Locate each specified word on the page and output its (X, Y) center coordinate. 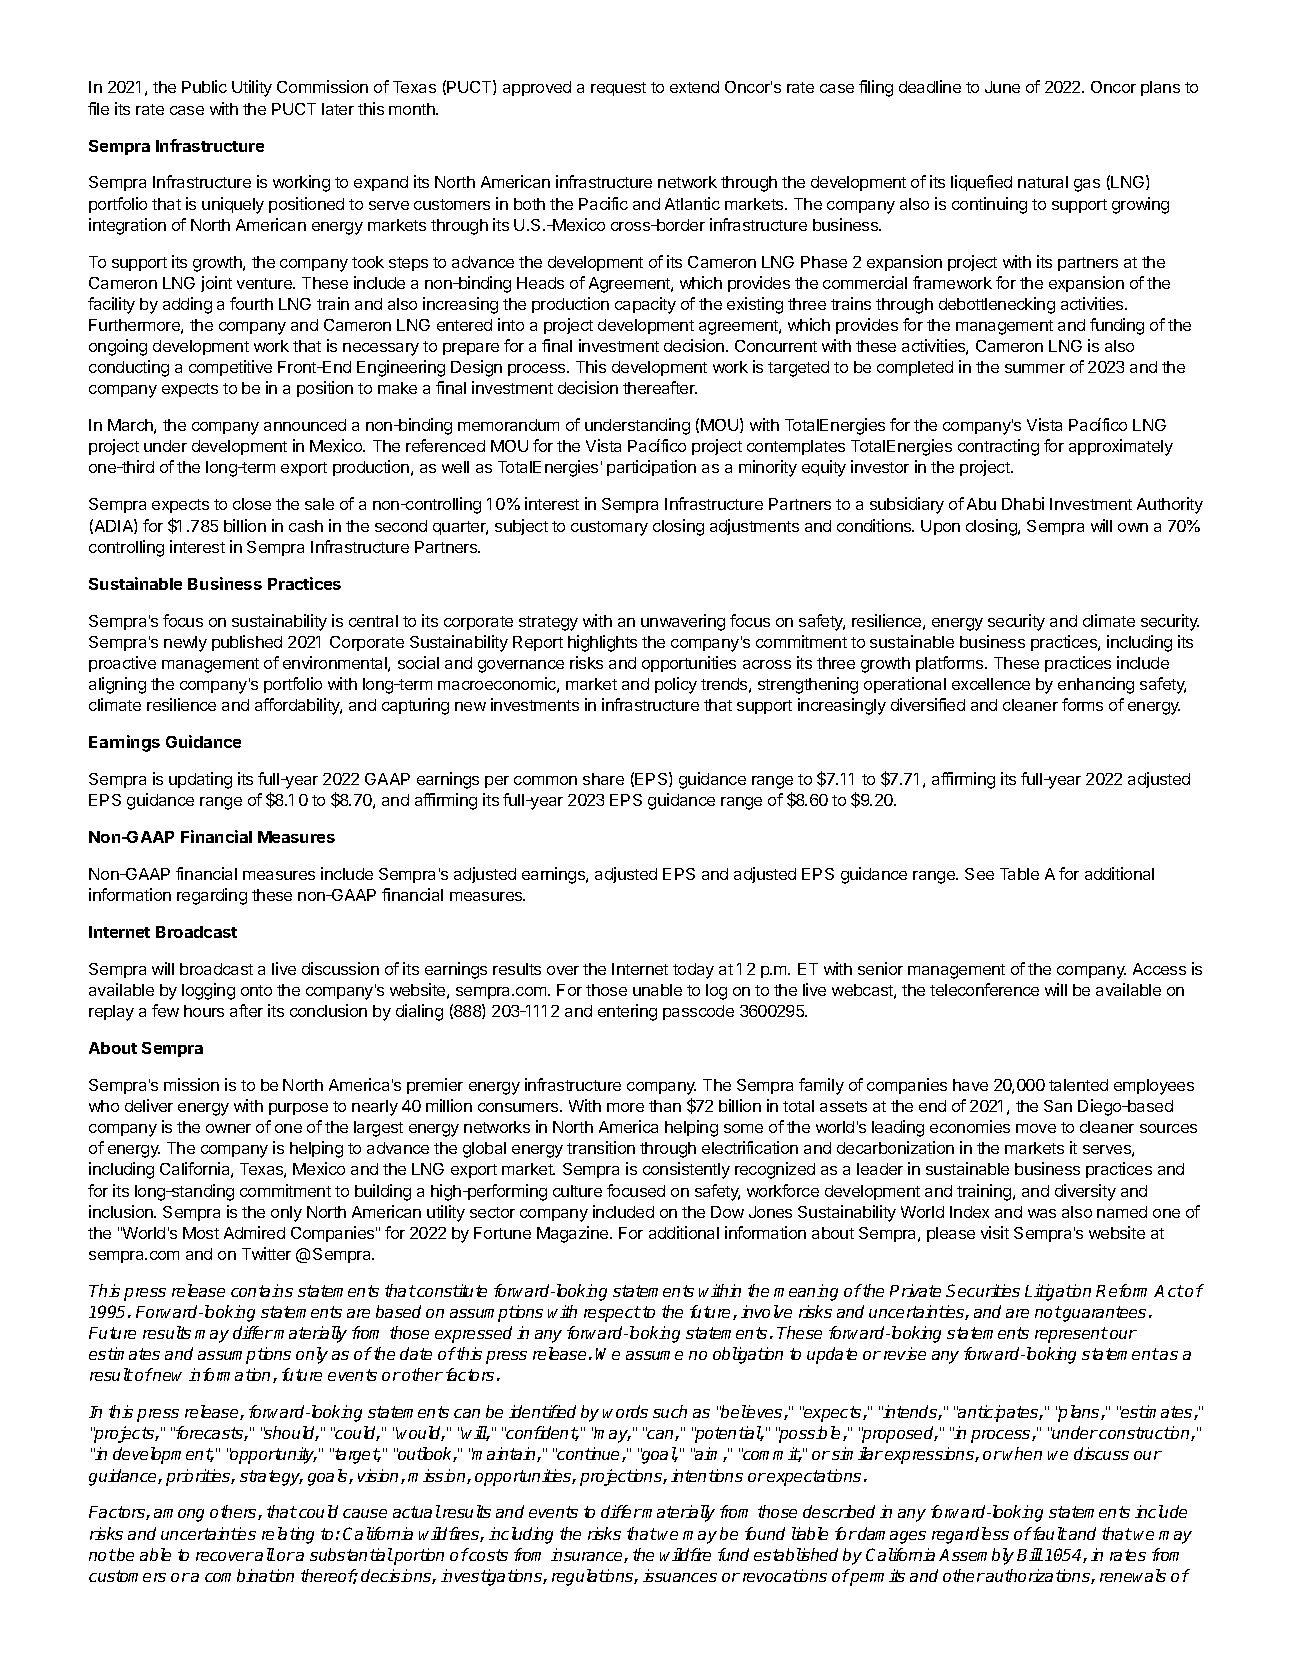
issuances (680, 1575)
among (179, 1515)
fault (1049, 1533)
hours (204, 1011)
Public (204, 86)
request (618, 89)
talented (1078, 1085)
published (247, 643)
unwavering (683, 622)
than (665, 1106)
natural (1043, 182)
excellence (991, 684)
